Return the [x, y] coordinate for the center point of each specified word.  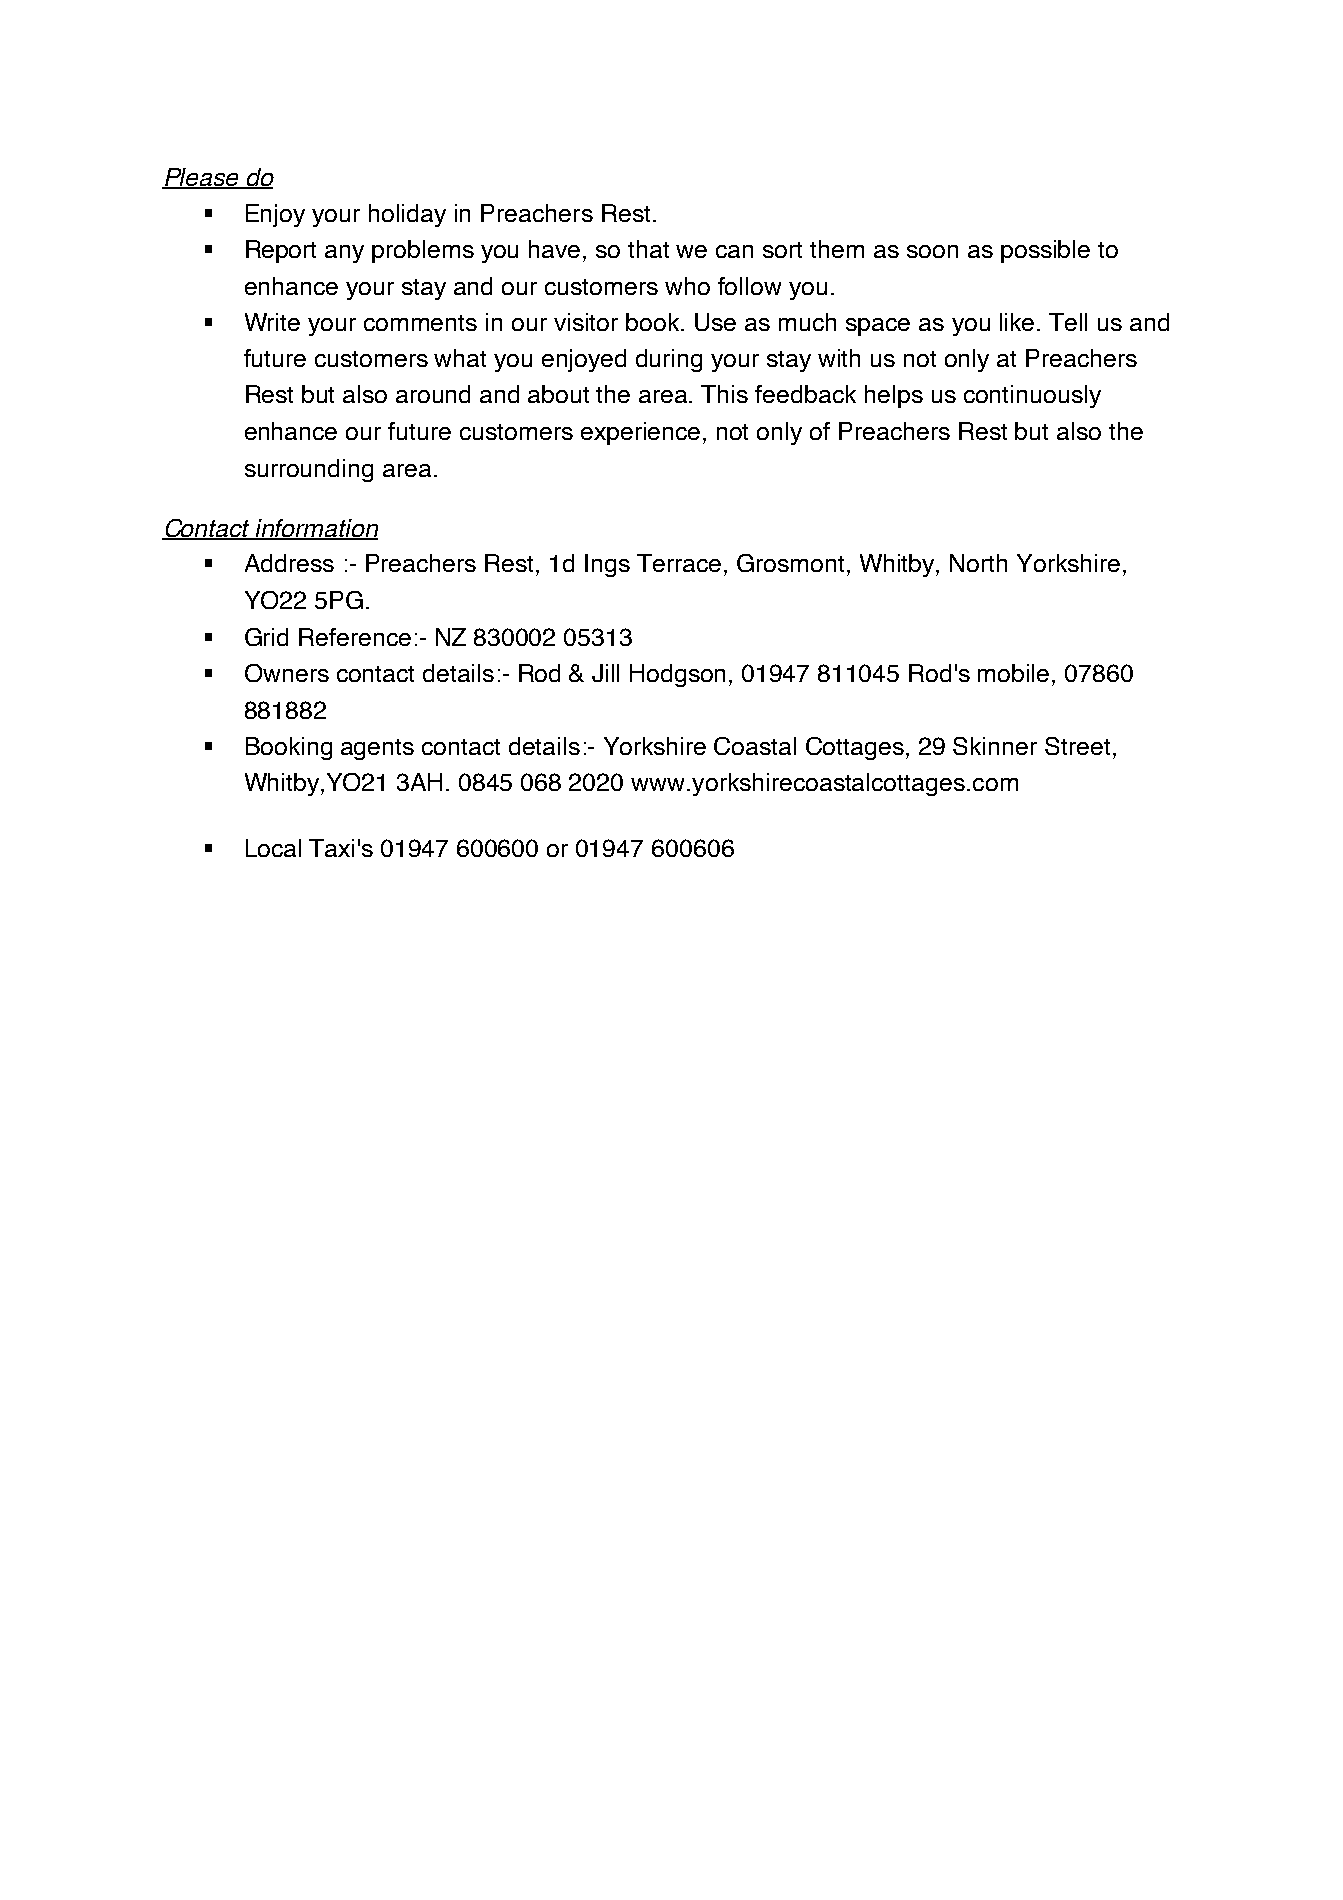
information [316, 529]
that [648, 249]
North [978, 563]
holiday [407, 215]
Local [273, 848]
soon [932, 251]
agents [377, 749]
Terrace [679, 563]
